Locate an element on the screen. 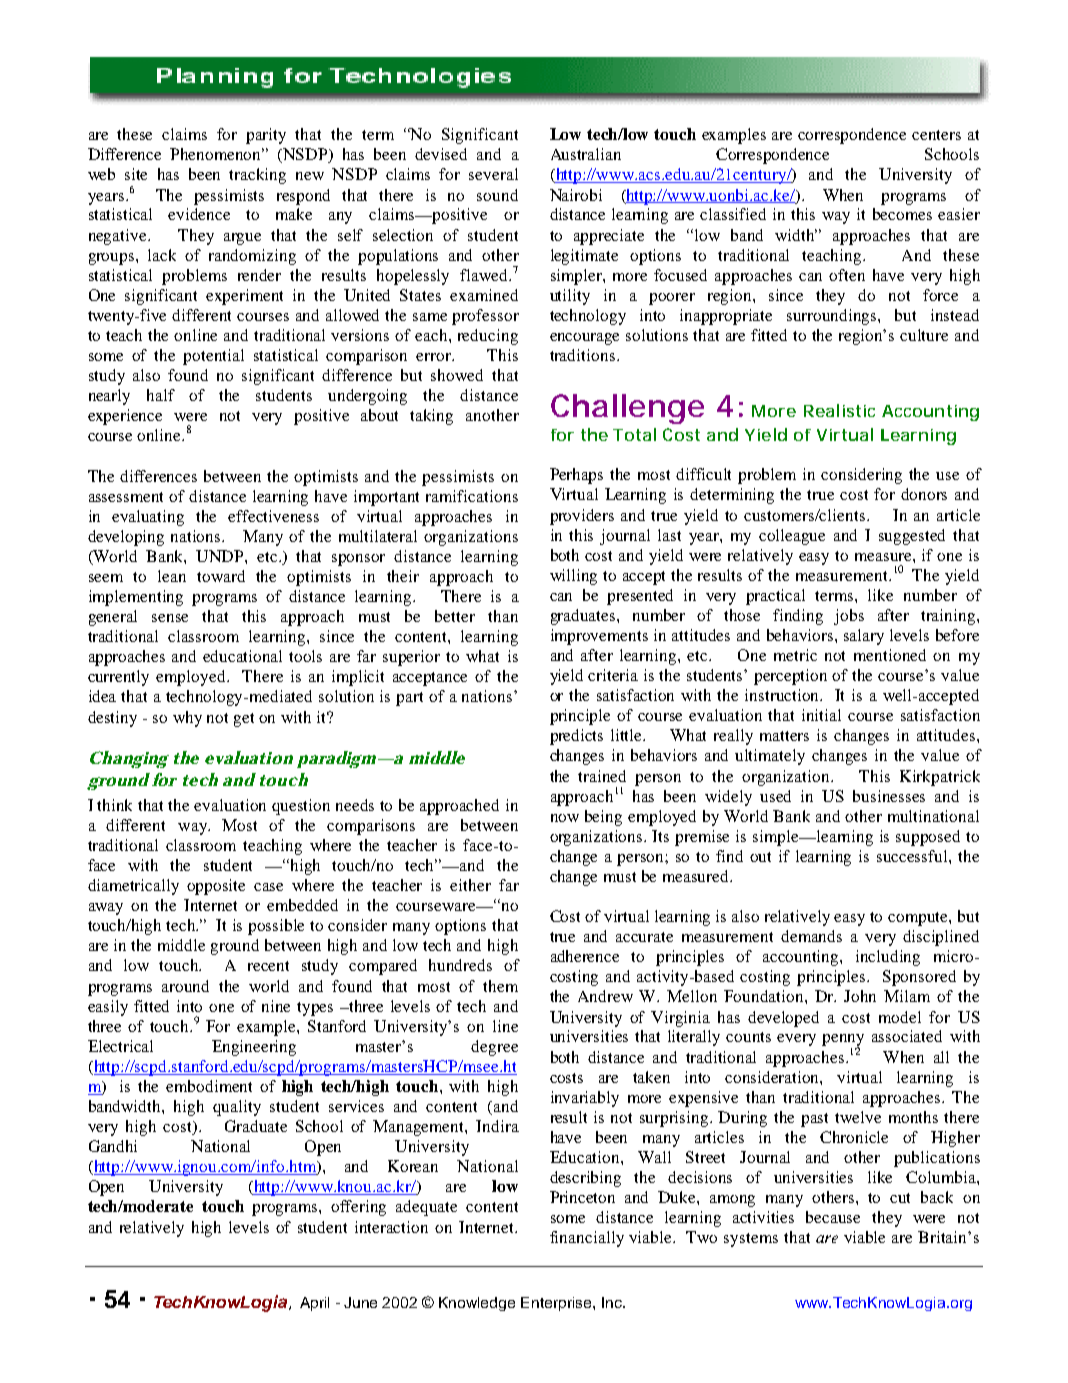  Enterprise is located at coordinates (557, 1304).
